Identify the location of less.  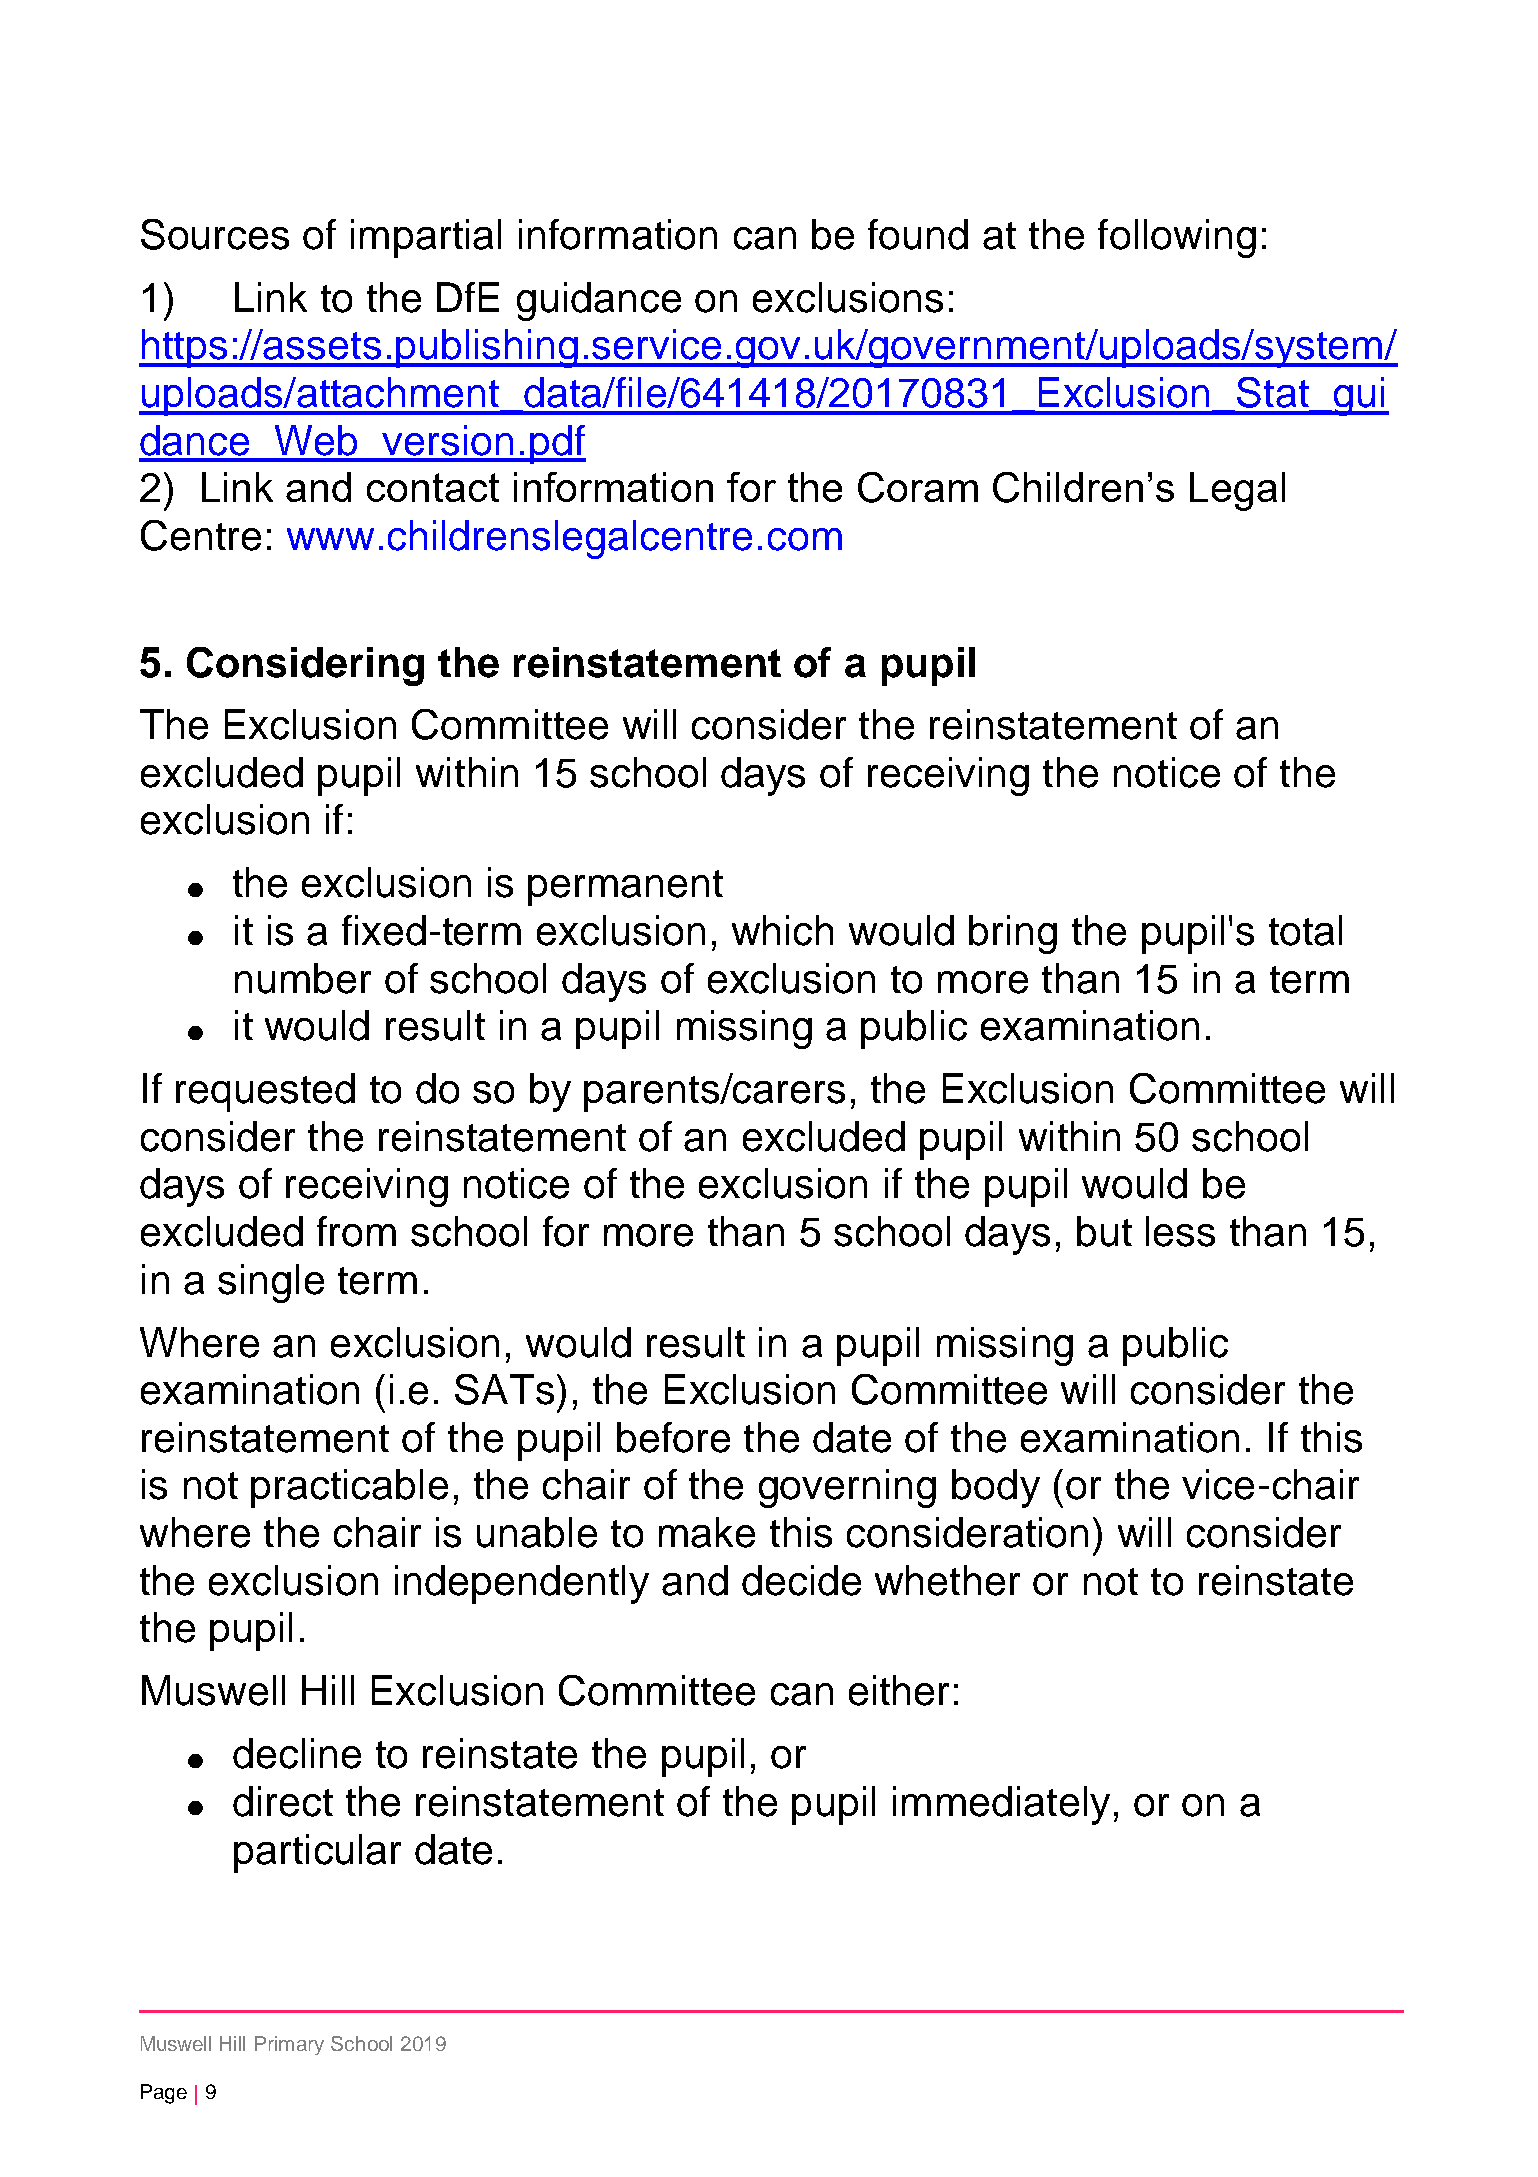
(1180, 1231).
